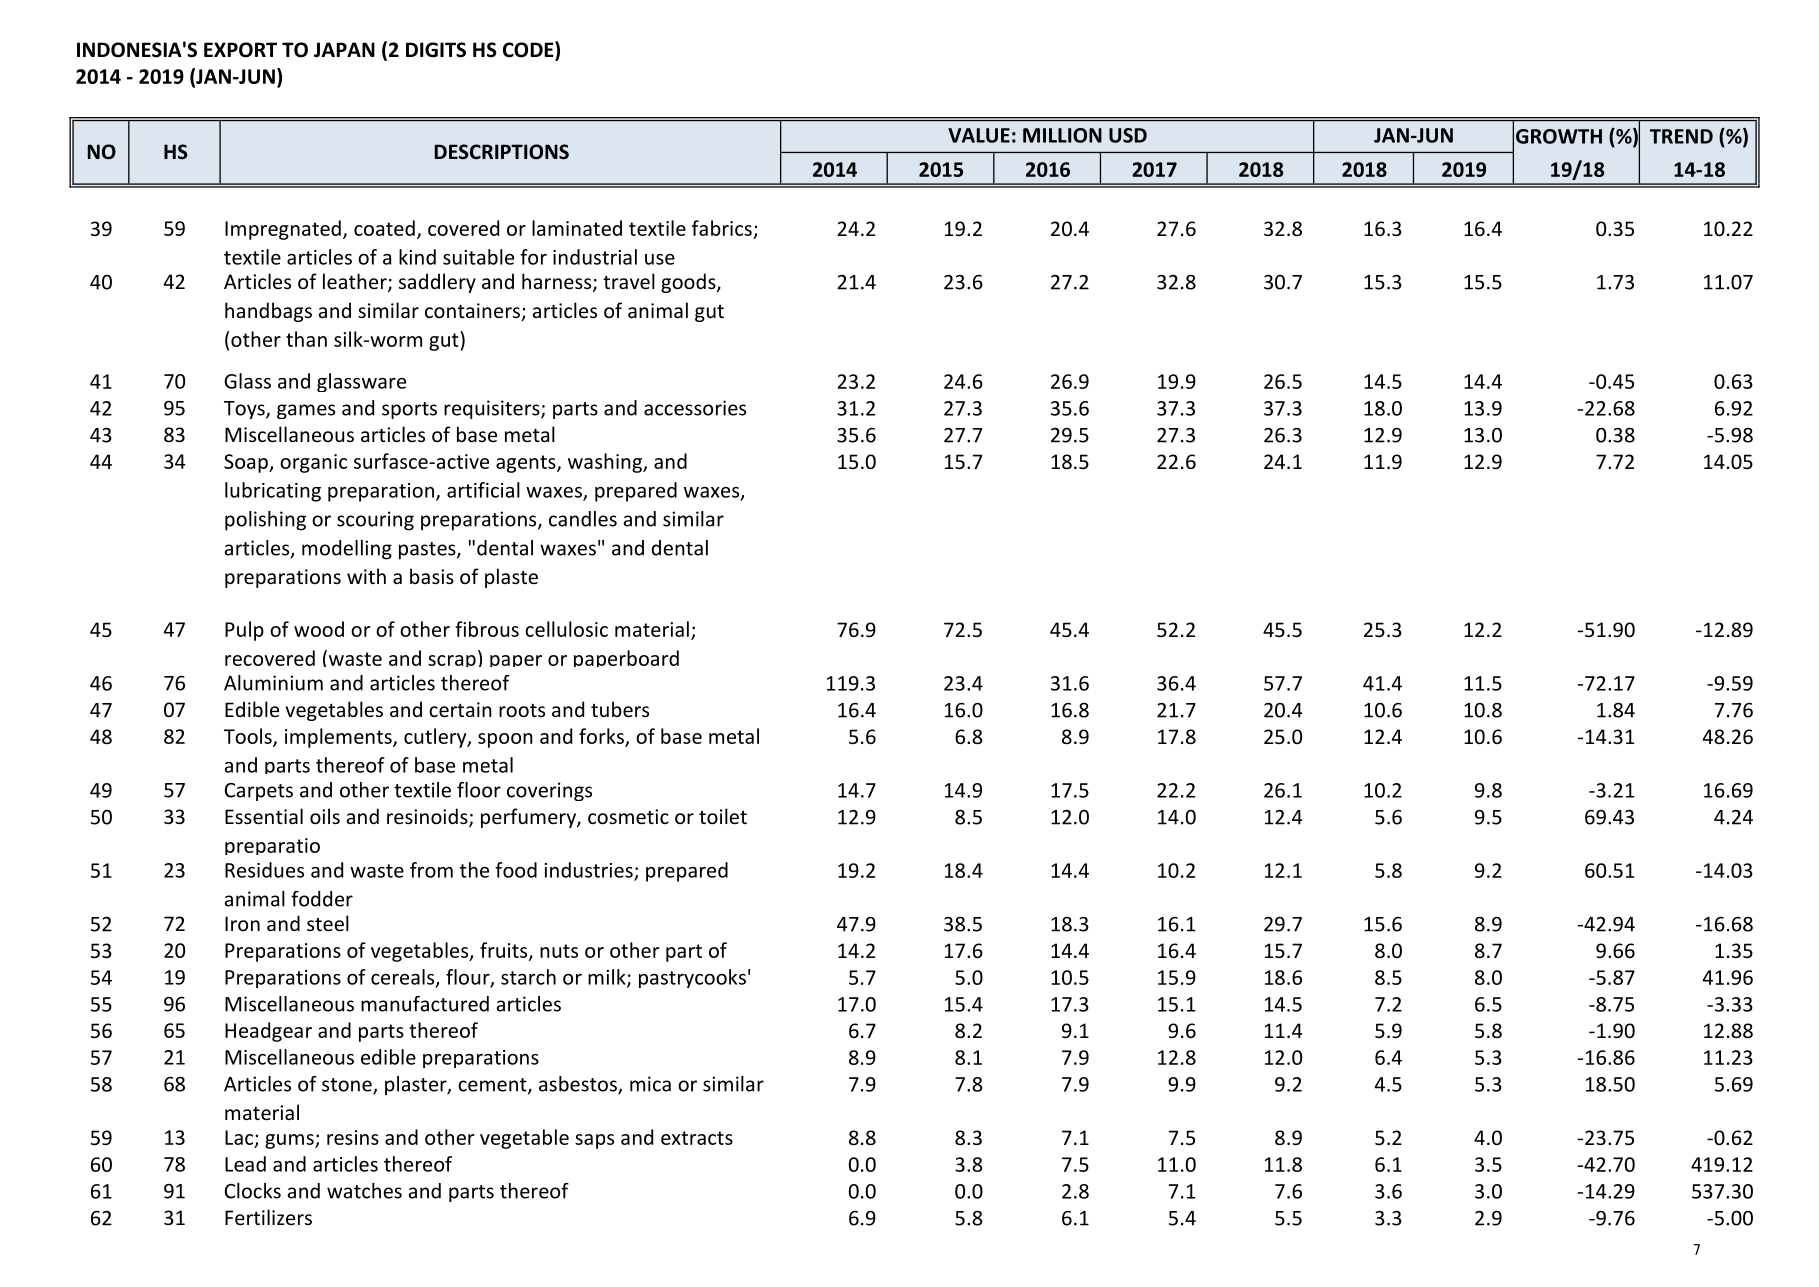 The width and height of the document is (1819, 1287). Describe the element at coordinates (979, 135) in the document. I see `VALUE` at that location.
